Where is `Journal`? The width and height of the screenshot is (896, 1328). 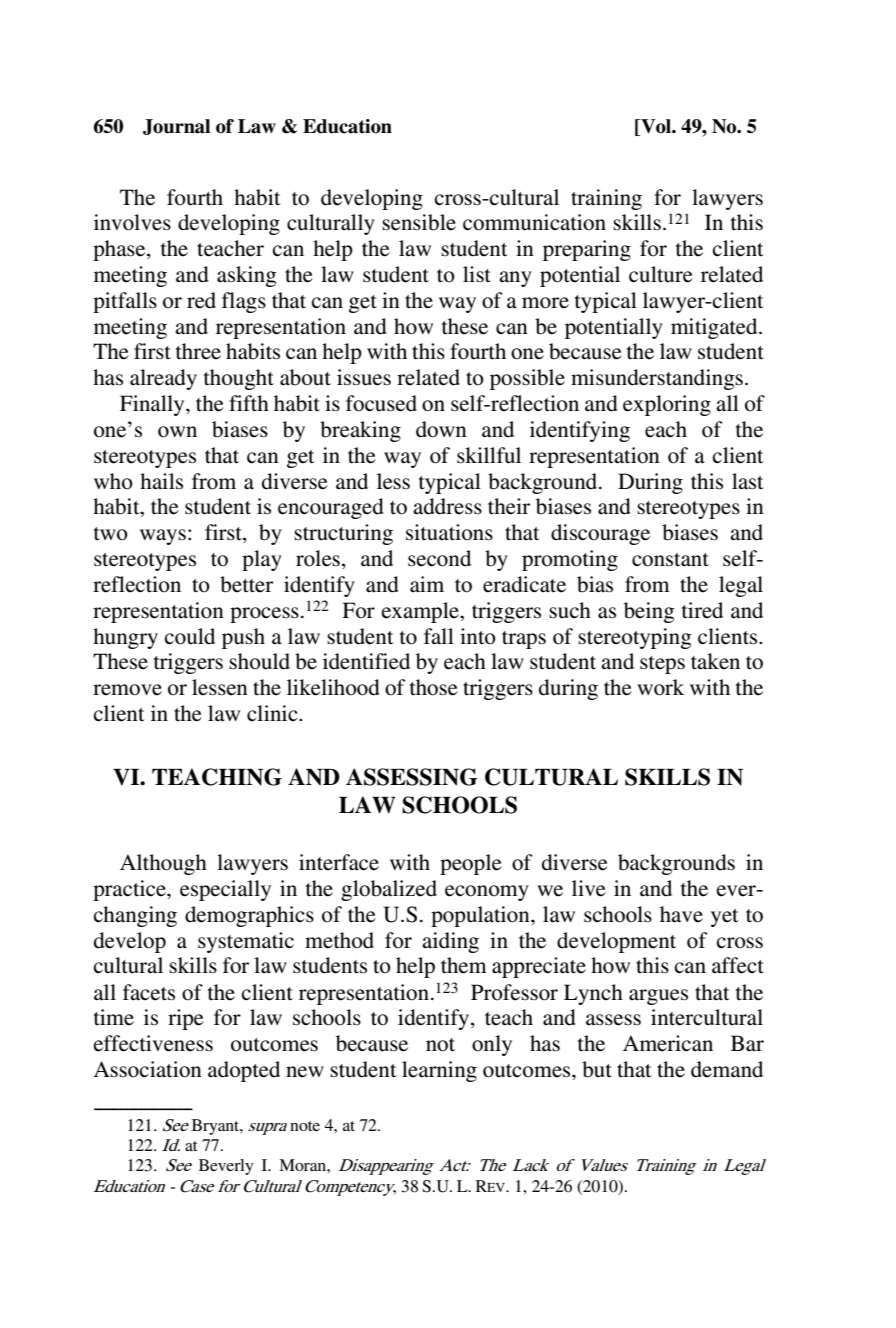 Journal is located at coordinates (176, 127).
